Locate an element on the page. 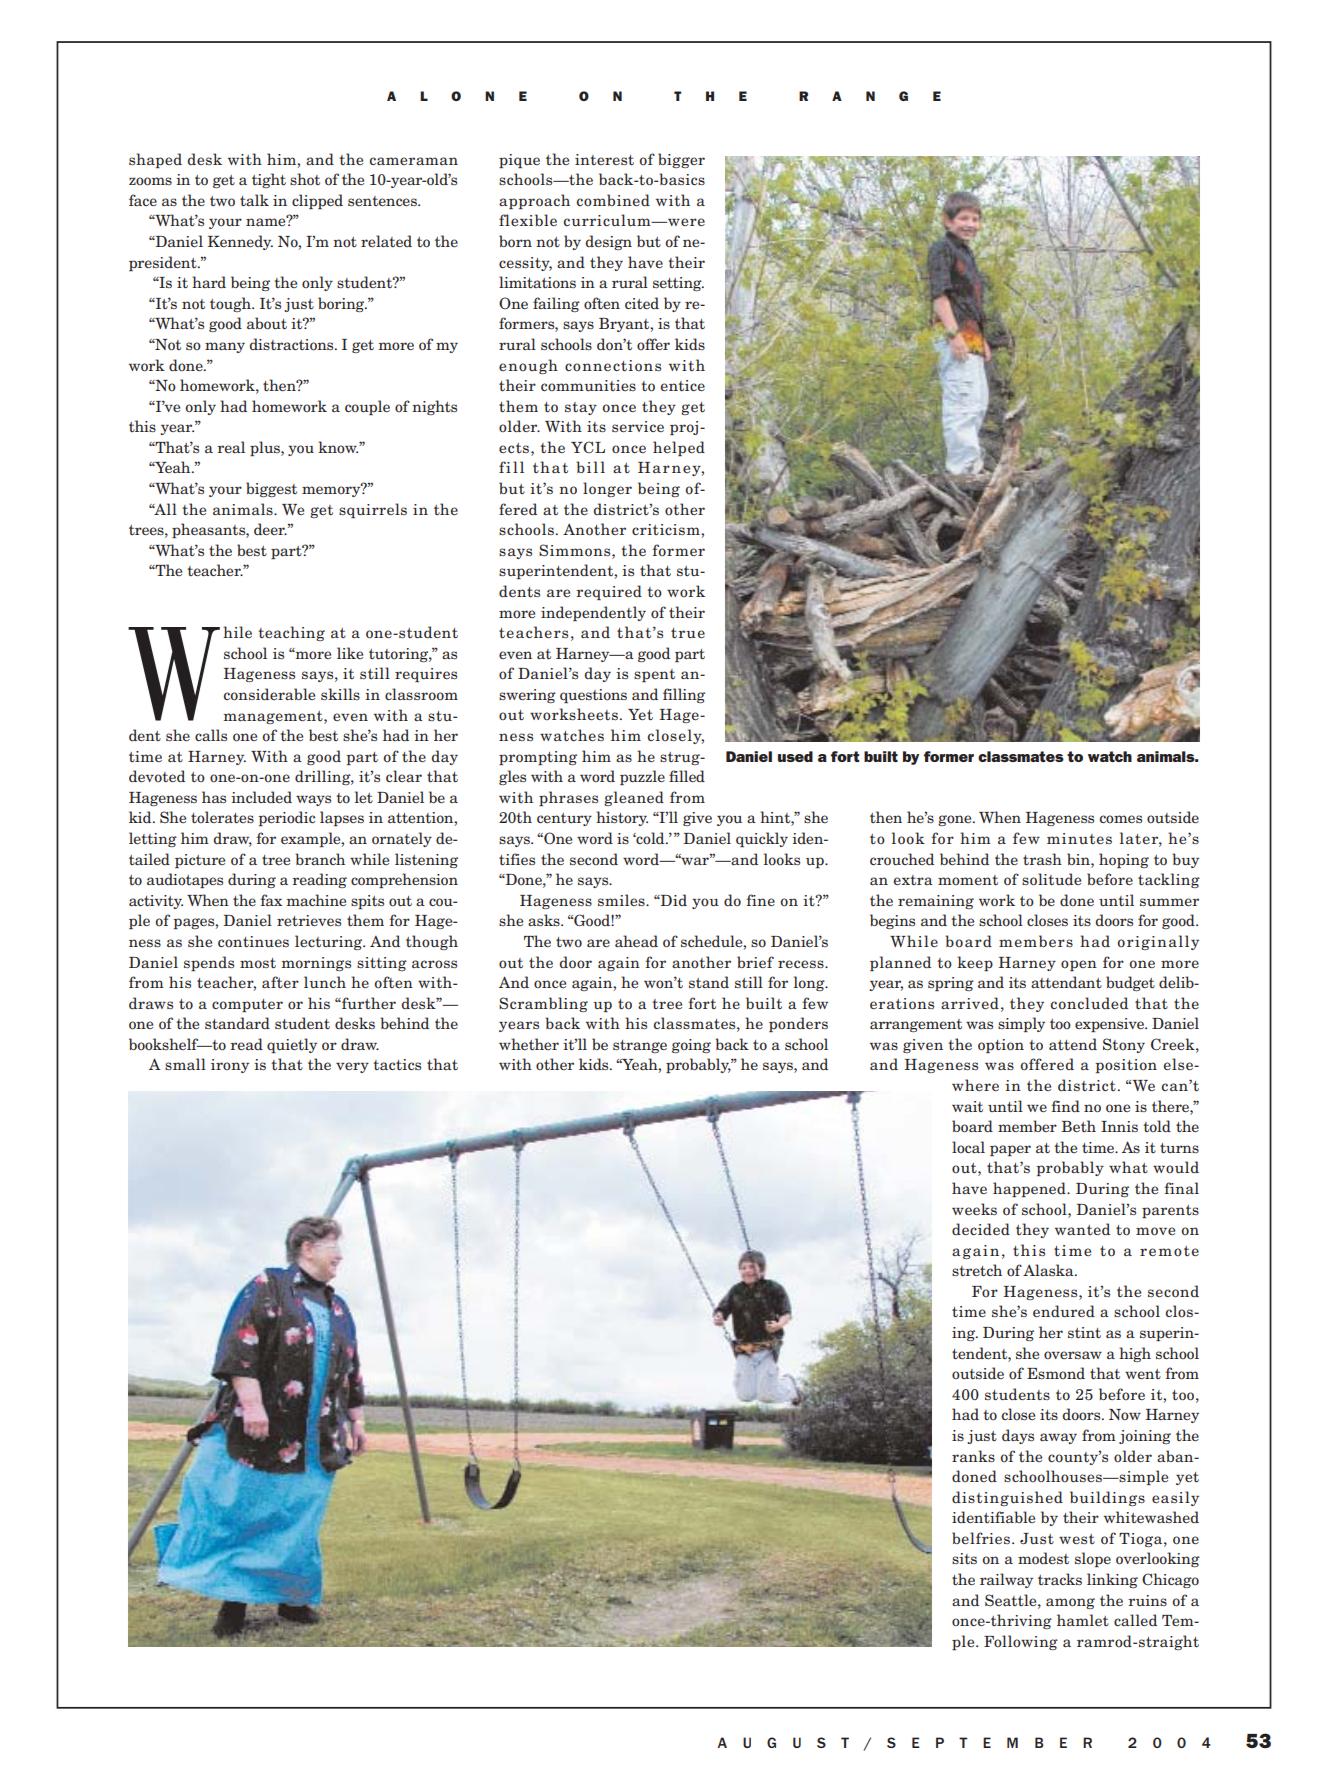 The width and height of the document is (1328, 1791). fax is located at coordinates (271, 900).
